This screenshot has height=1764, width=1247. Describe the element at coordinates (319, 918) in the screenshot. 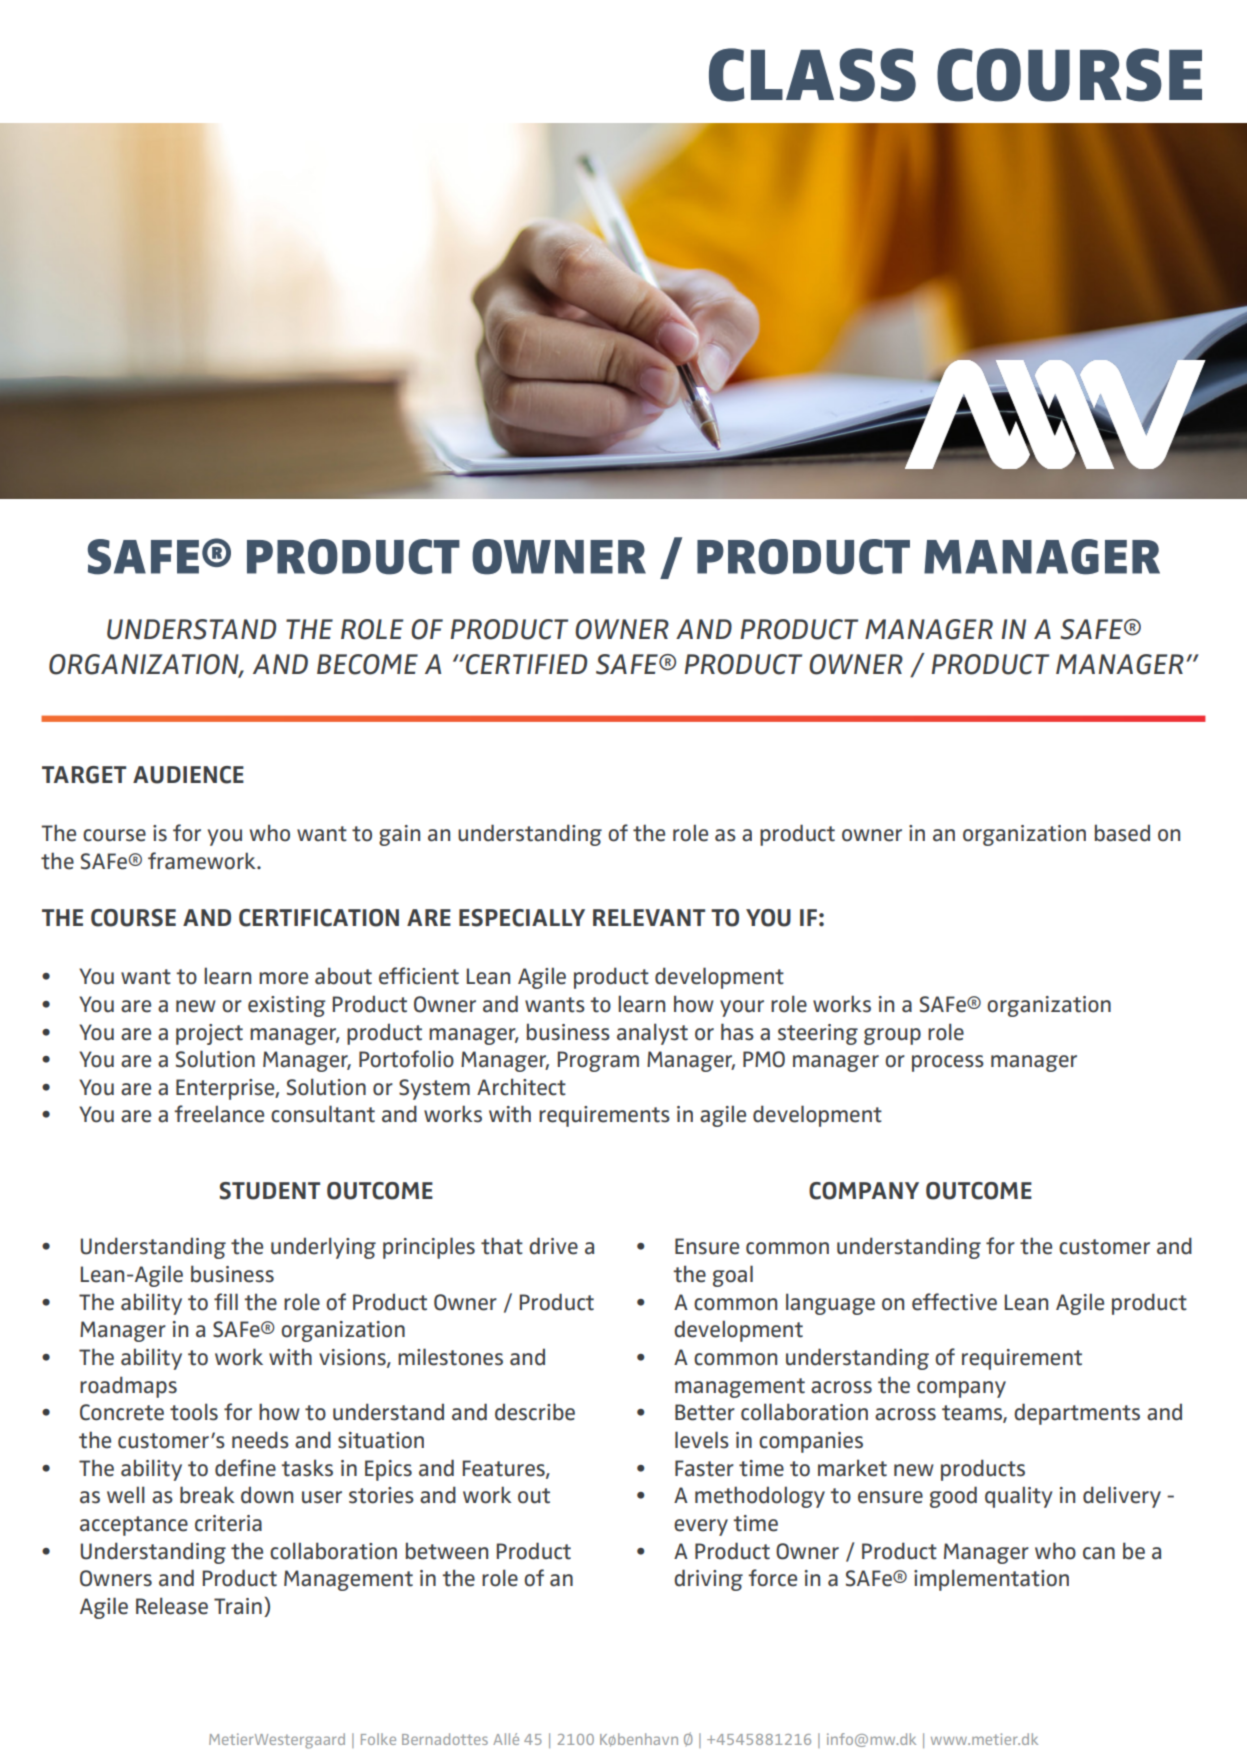

I see `CERTIFICATION` at that location.
